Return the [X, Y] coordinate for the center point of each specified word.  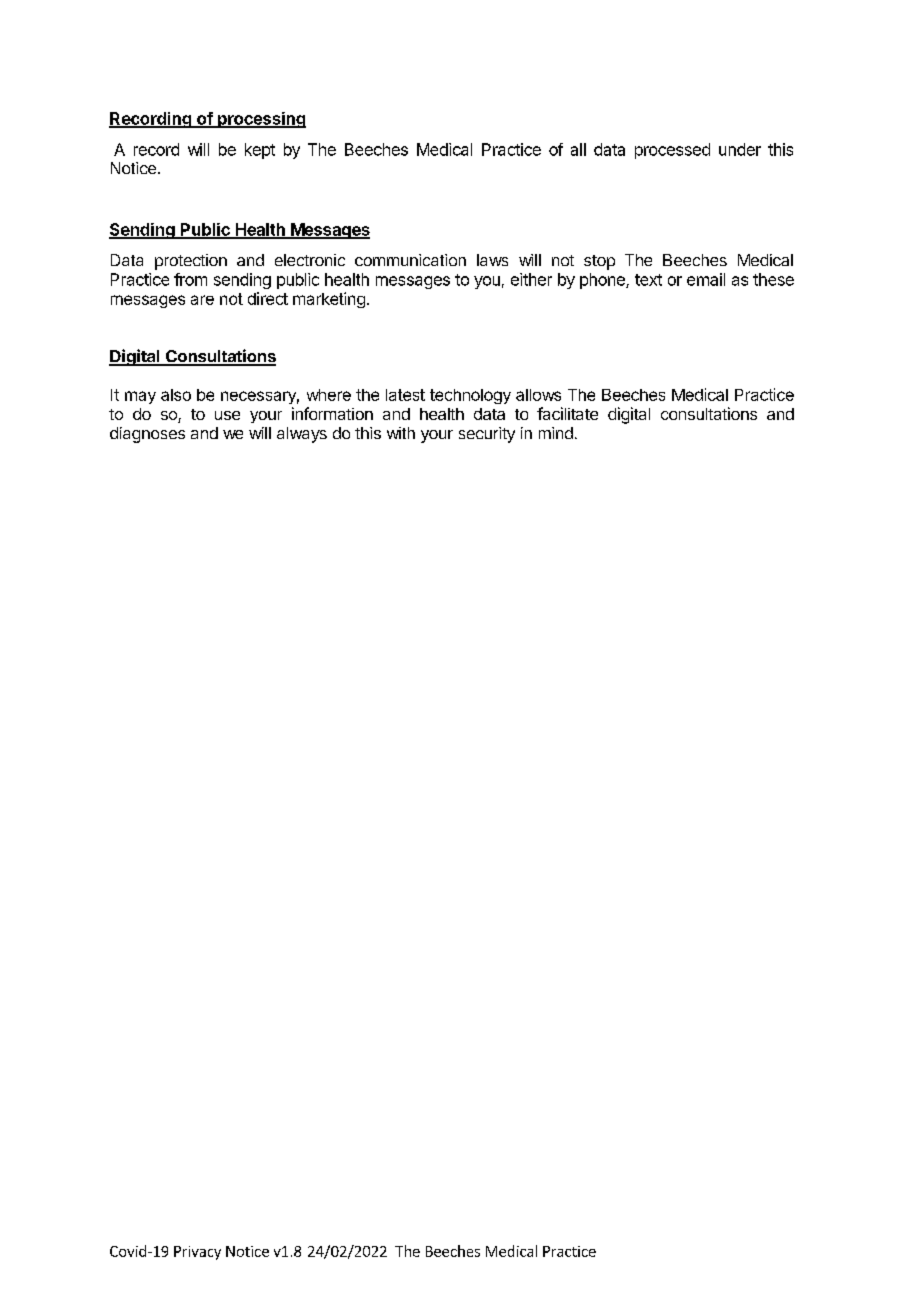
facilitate [567, 413]
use [227, 415]
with [401, 433]
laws [492, 260]
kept [260, 151]
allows [538, 395]
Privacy [197, 1253]
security [487, 435]
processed [672, 151]
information [332, 413]
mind [556, 433]
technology [470, 396]
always [302, 435]
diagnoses [147, 435]
